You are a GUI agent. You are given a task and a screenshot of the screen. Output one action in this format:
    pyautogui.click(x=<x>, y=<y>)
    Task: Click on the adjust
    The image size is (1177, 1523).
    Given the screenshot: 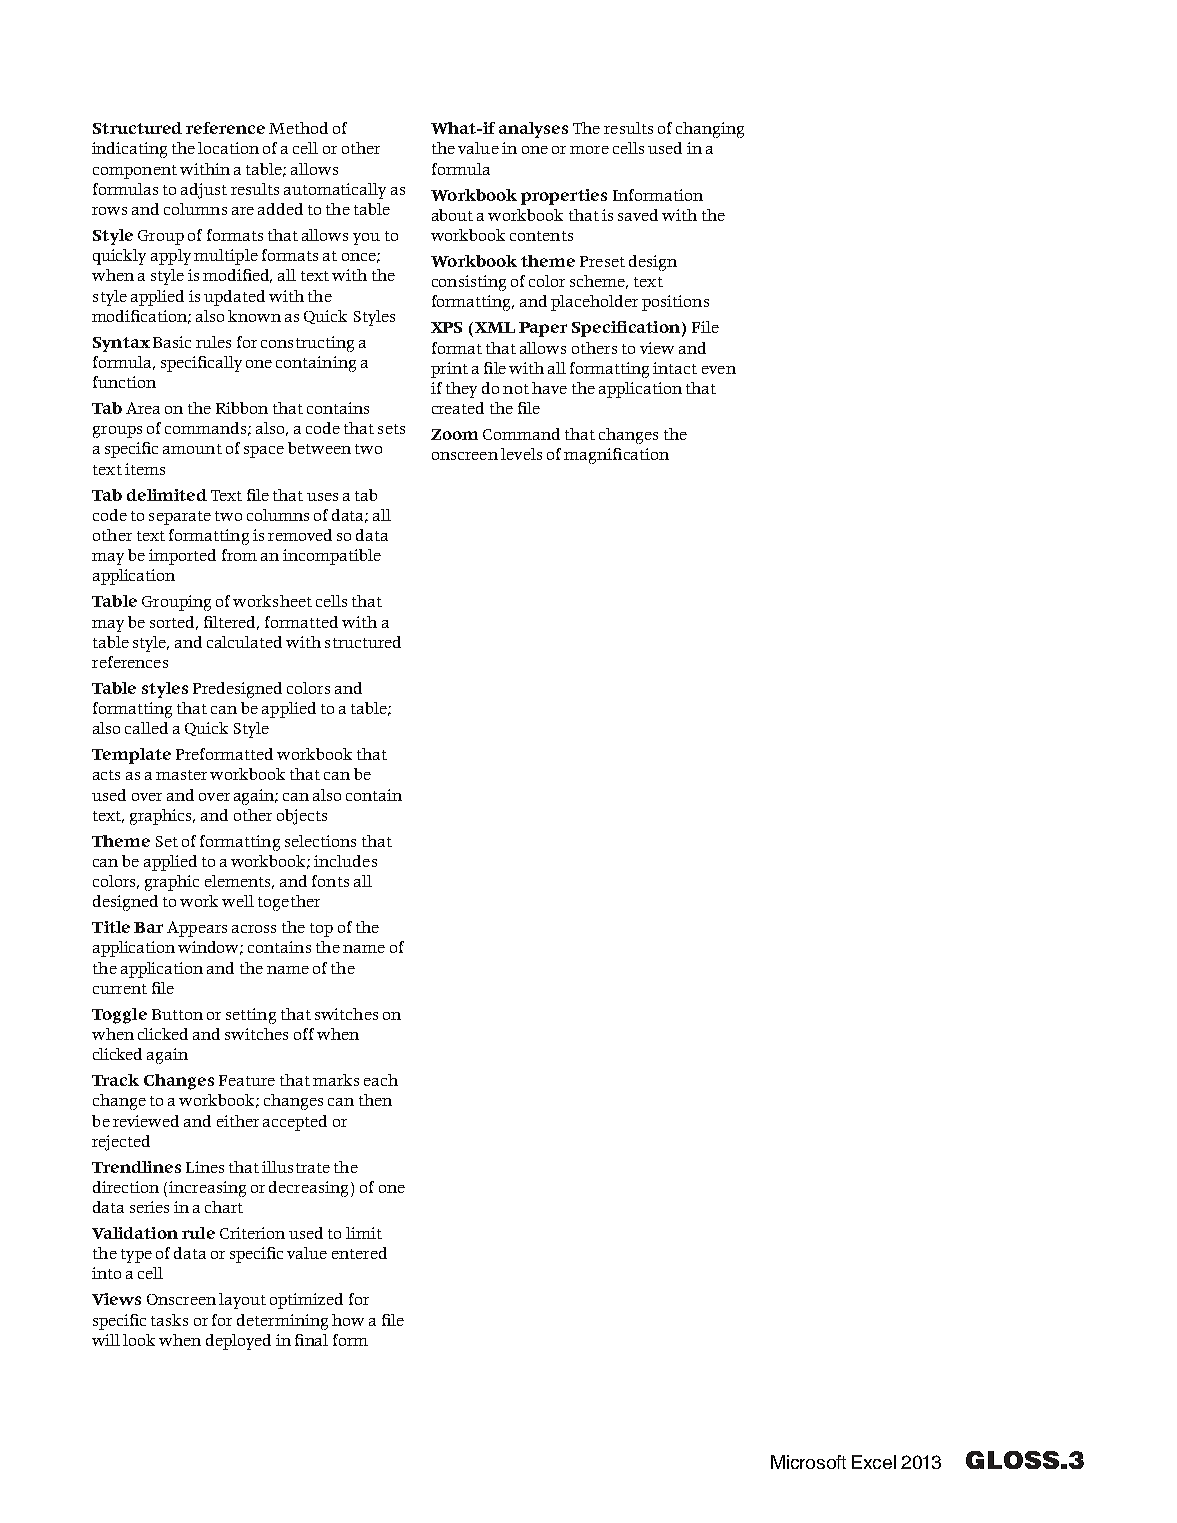 What is the action you would take?
    pyautogui.click(x=204, y=191)
